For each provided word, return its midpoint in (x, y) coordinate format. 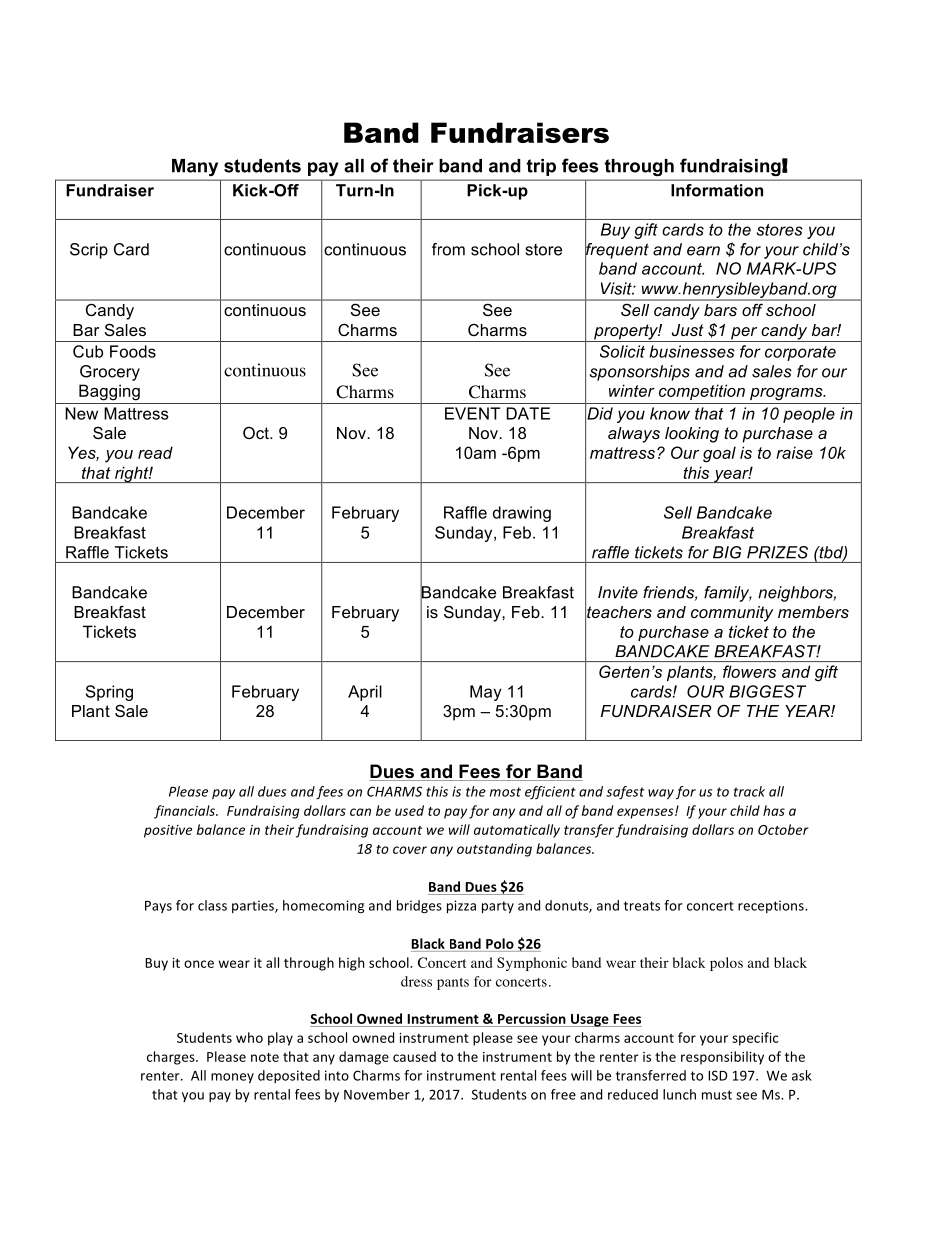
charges (172, 1058)
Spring (109, 693)
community (732, 614)
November (377, 1094)
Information (717, 190)
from (448, 249)
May (486, 693)
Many (195, 167)
